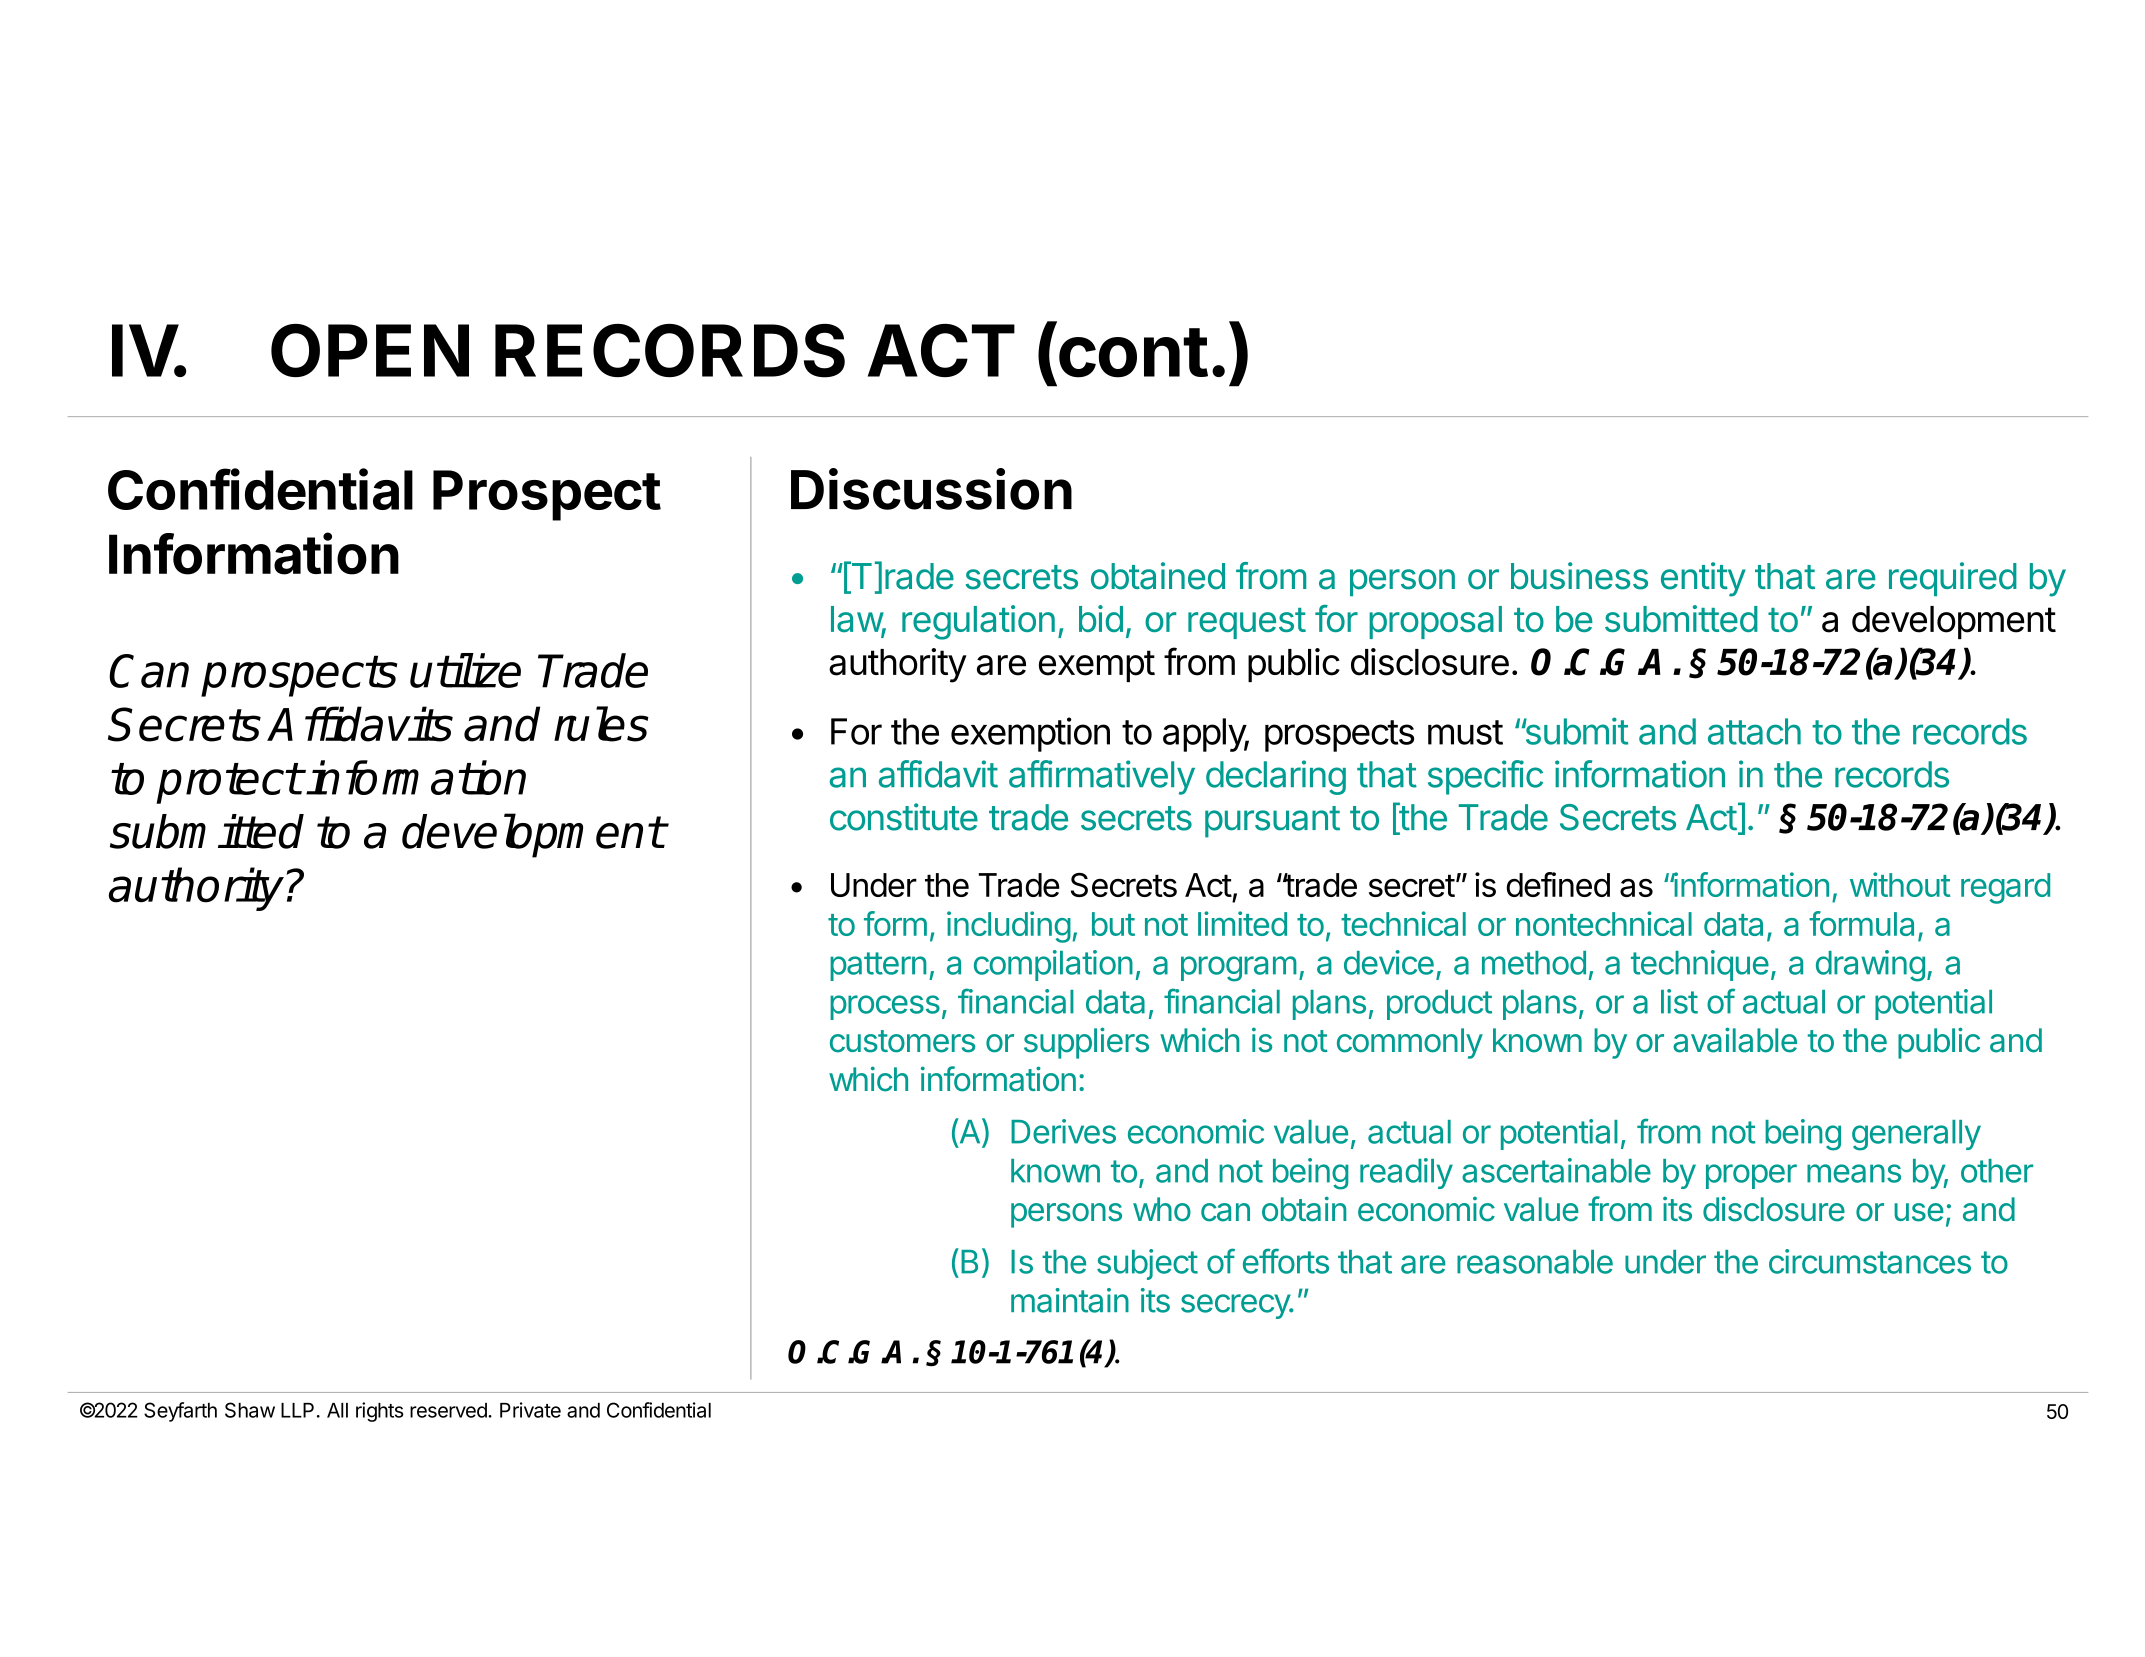 This screenshot has width=2145, height=1657. Describe the element at coordinates (1900, 884) in the screenshot. I see `without` at that location.
